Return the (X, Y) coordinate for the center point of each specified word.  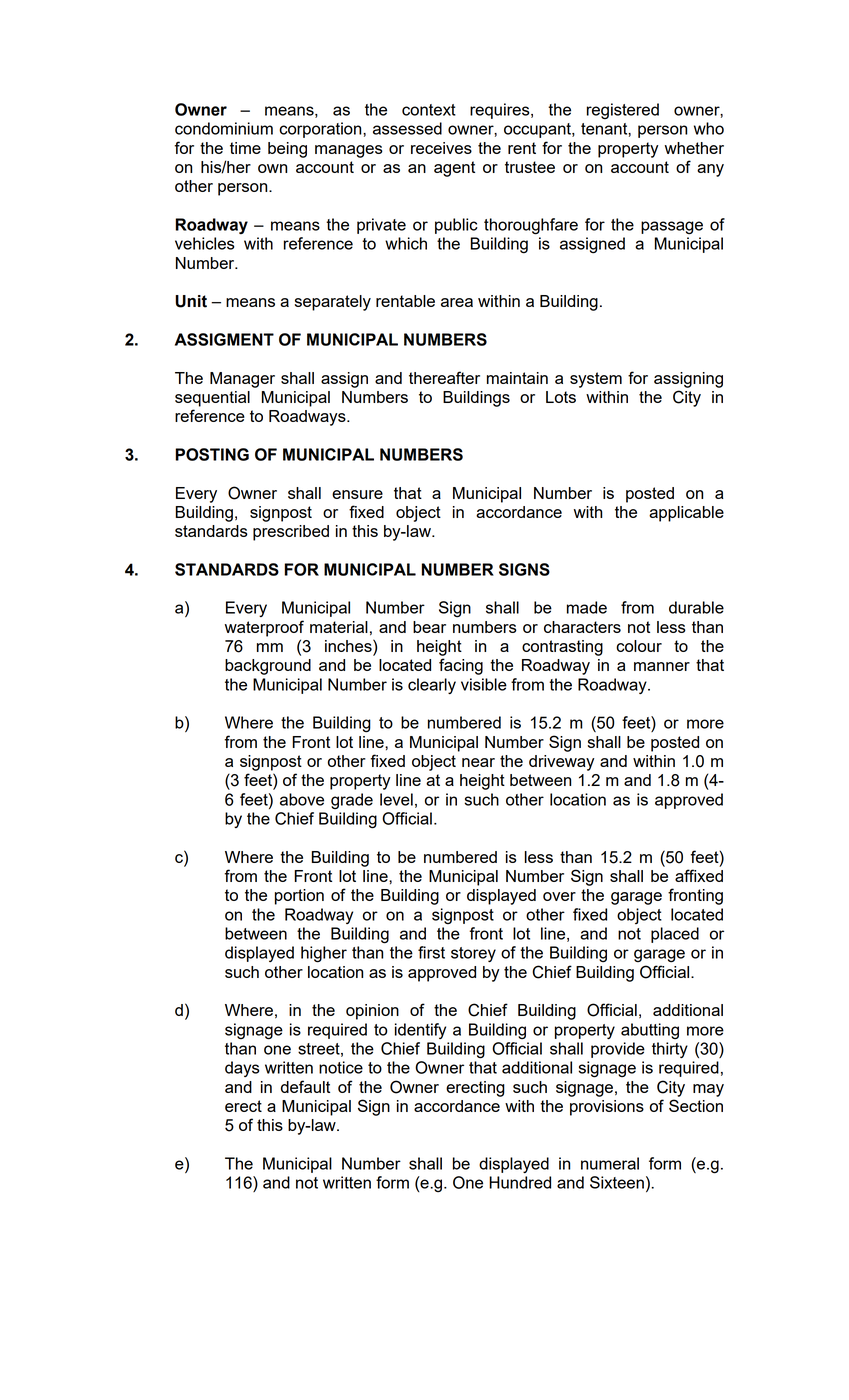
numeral (610, 1163)
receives (441, 148)
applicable (686, 514)
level (396, 799)
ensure (357, 494)
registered (623, 111)
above (302, 799)
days (242, 1069)
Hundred (520, 1182)
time (245, 148)
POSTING (212, 454)
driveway (562, 763)
